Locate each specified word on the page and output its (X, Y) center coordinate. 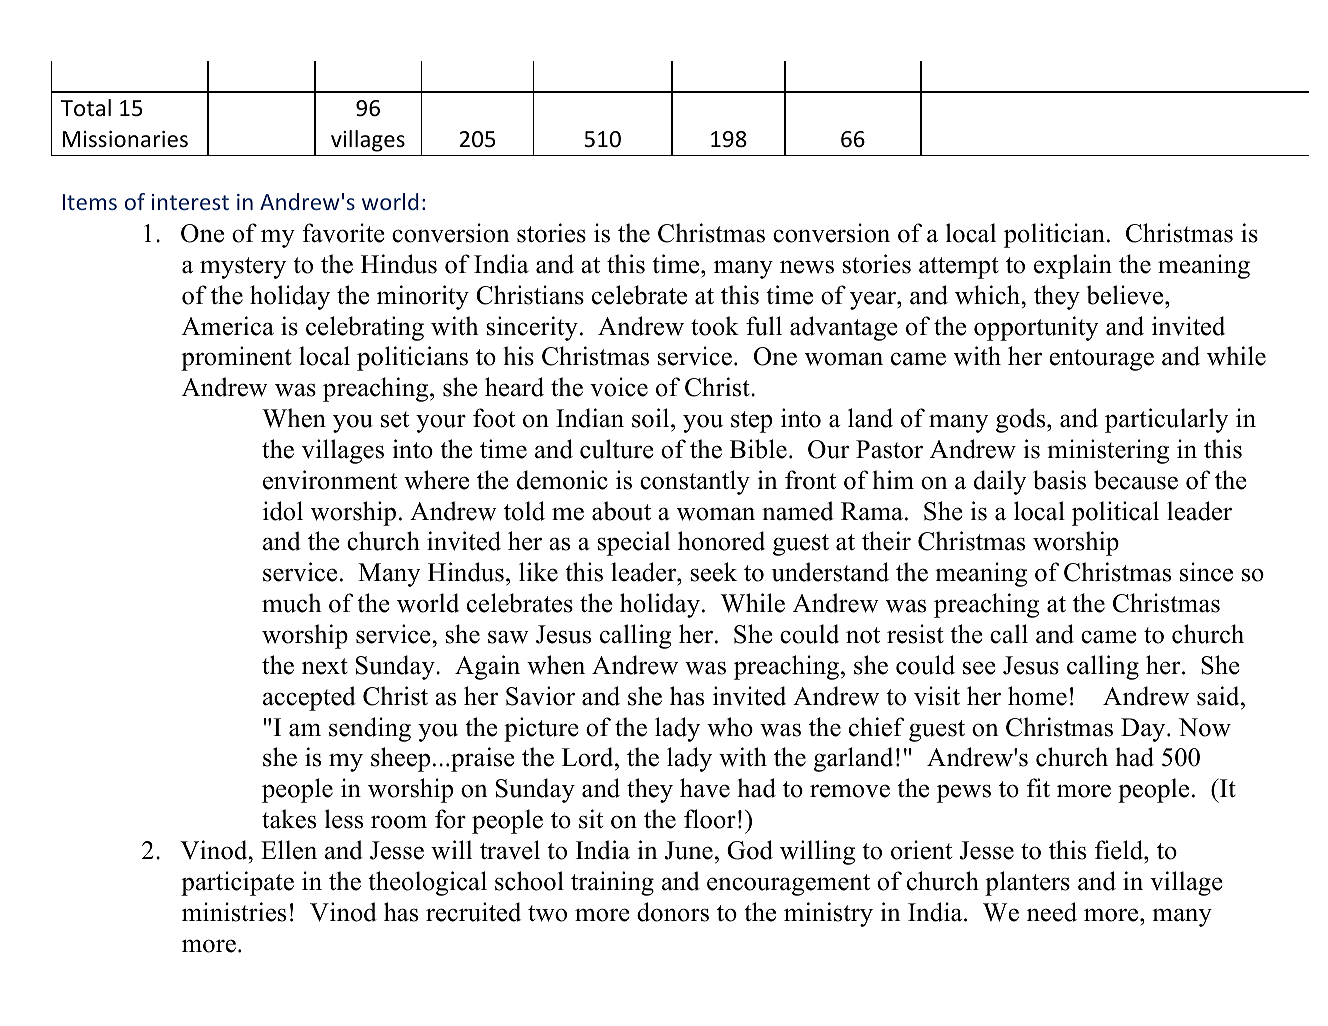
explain (1073, 266)
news (807, 267)
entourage (1101, 360)
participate (237, 883)
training (612, 883)
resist (915, 634)
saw (508, 637)
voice (619, 387)
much (291, 603)
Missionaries (125, 139)
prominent (236, 358)
